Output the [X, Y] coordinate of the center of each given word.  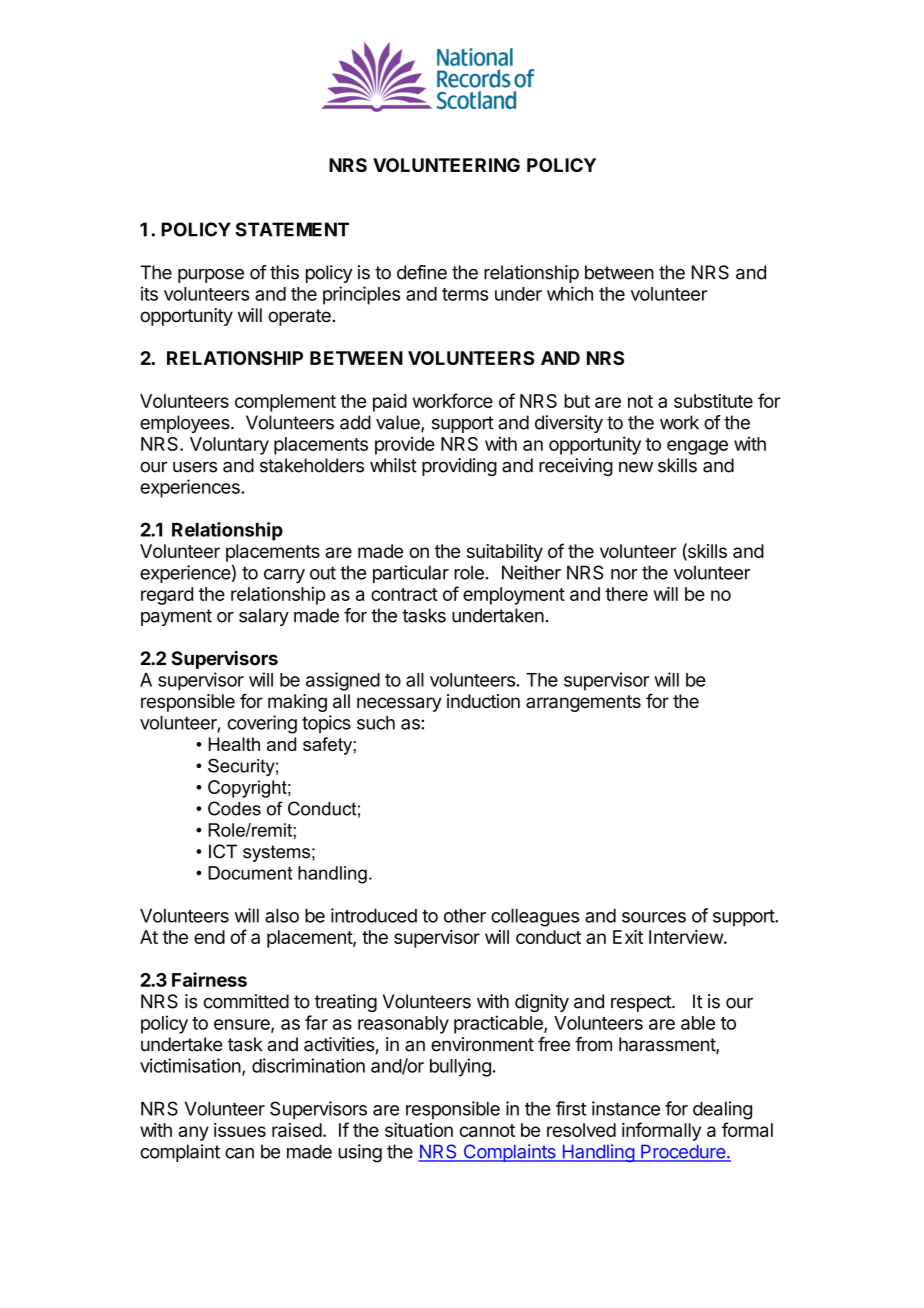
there [626, 594]
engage [697, 447]
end [209, 937]
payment [176, 617]
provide [405, 445]
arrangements [583, 703]
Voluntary [229, 446]
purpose [211, 276]
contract [404, 594]
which [570, 293]
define [422, 272]
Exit [628, 937]
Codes [234, 808]
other [465, 915]
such [376, 722]
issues [240, 1130]
